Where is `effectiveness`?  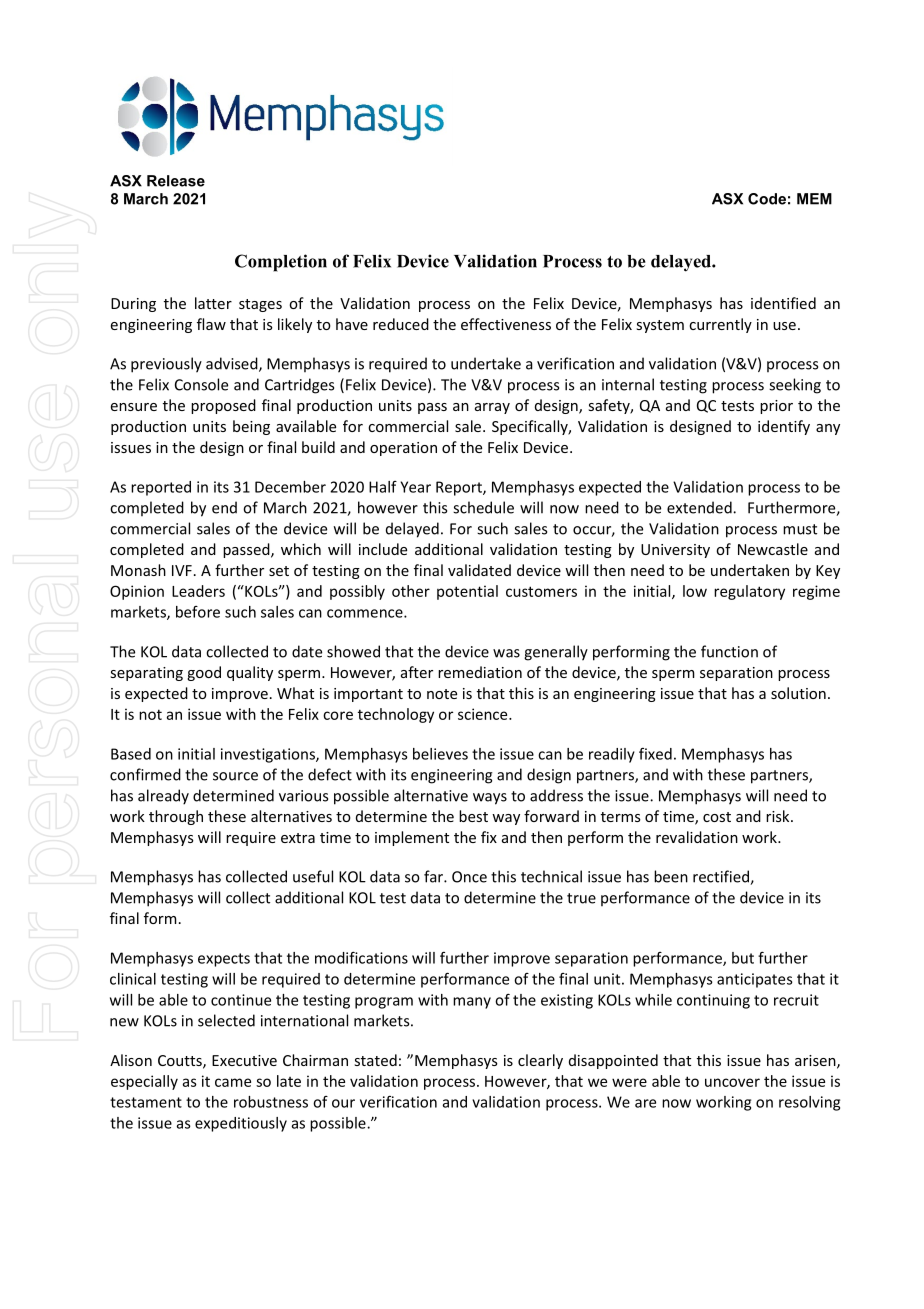 effectiveness is located at coordinates (506, 324).
